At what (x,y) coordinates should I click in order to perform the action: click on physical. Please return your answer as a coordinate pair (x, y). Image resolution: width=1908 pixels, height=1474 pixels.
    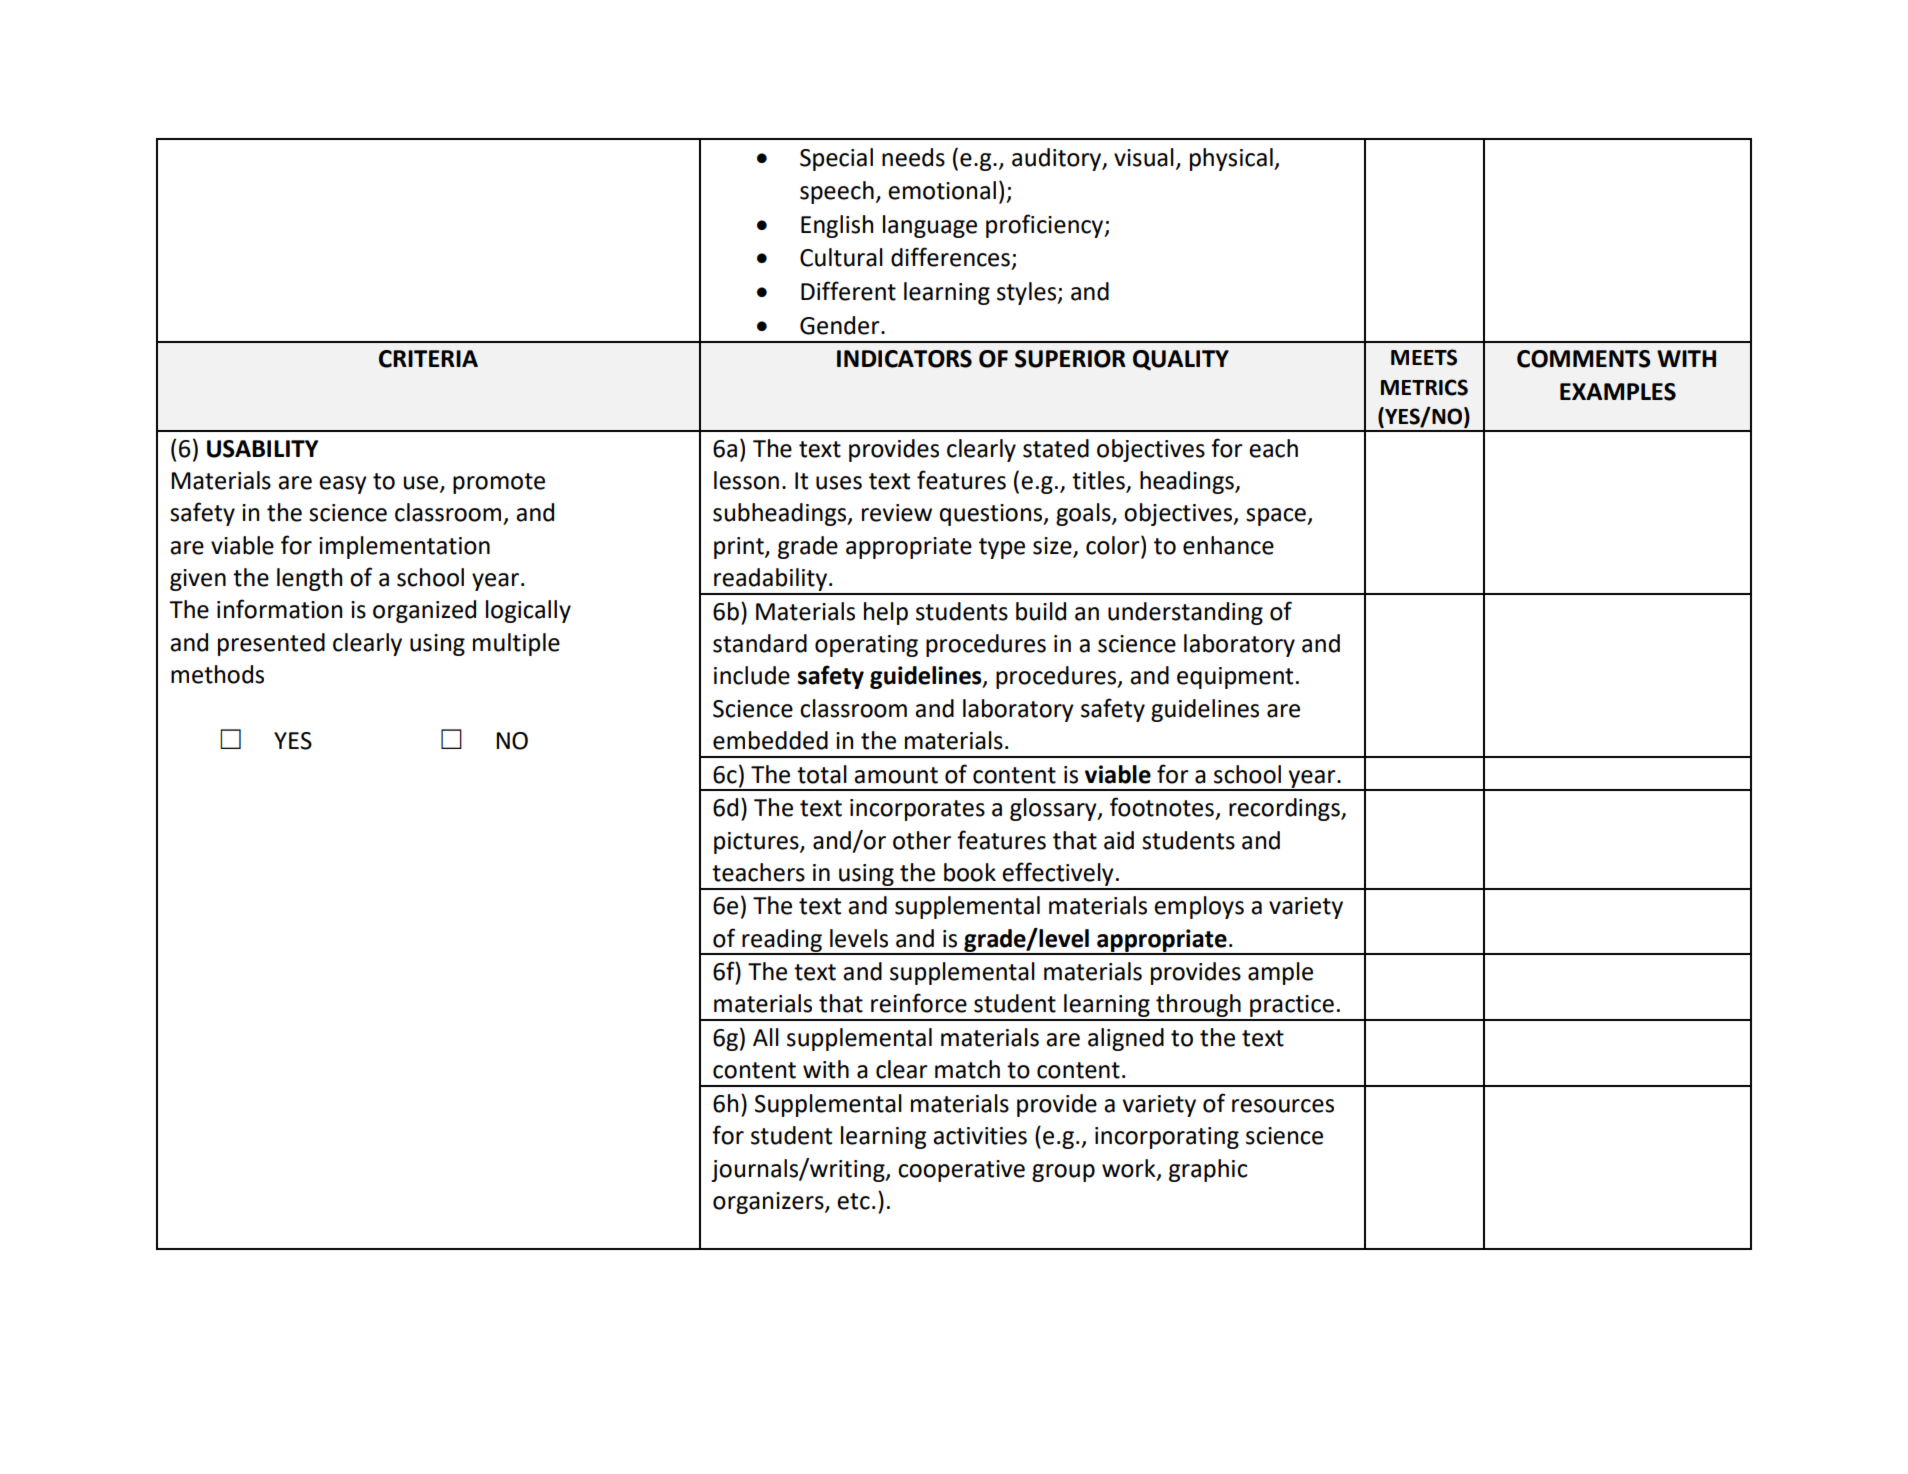
    Looking at the image, I should click on (1232, 159).
